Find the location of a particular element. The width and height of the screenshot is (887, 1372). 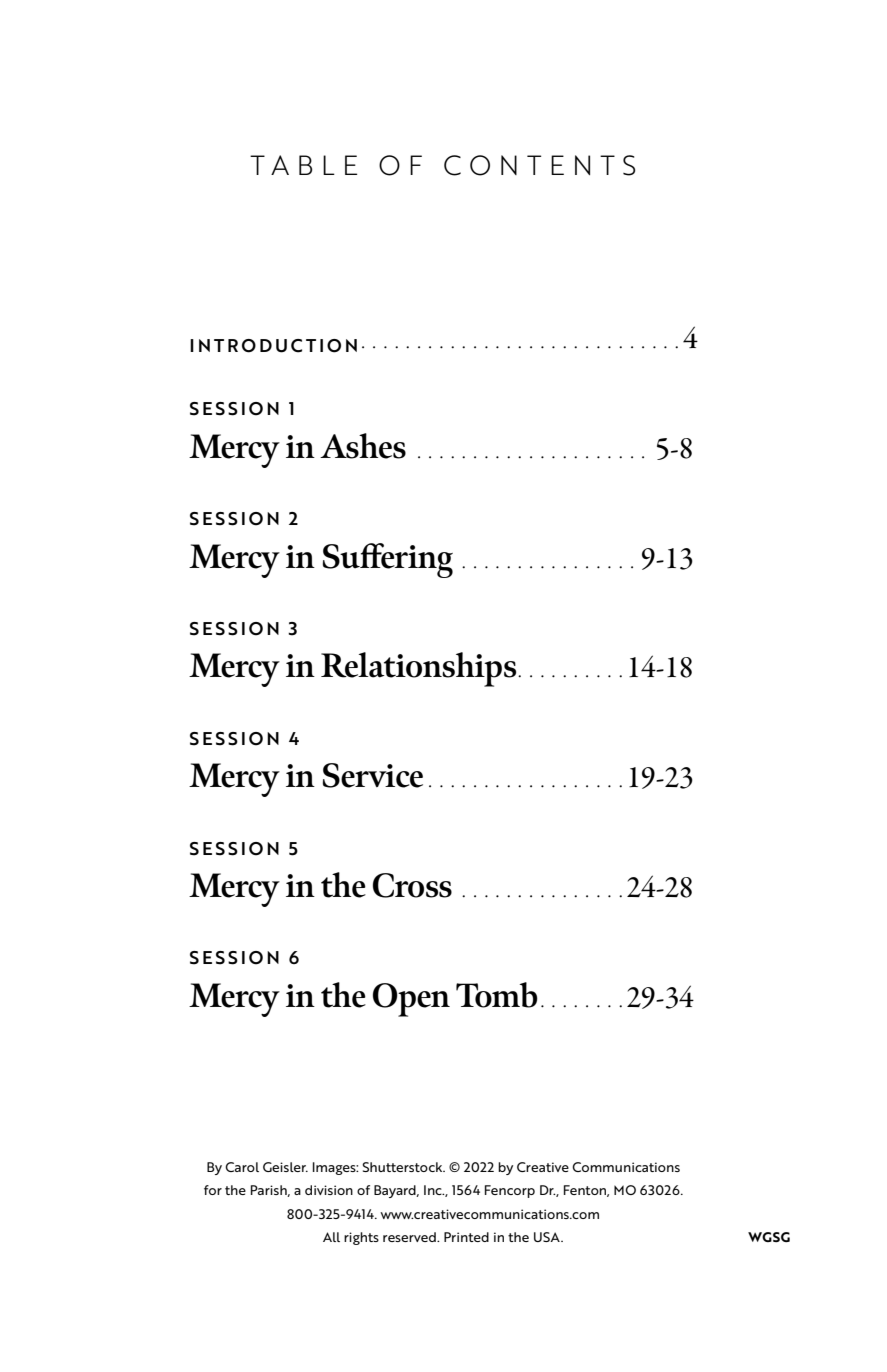

Tomb is located at coordinates (497, 995).
